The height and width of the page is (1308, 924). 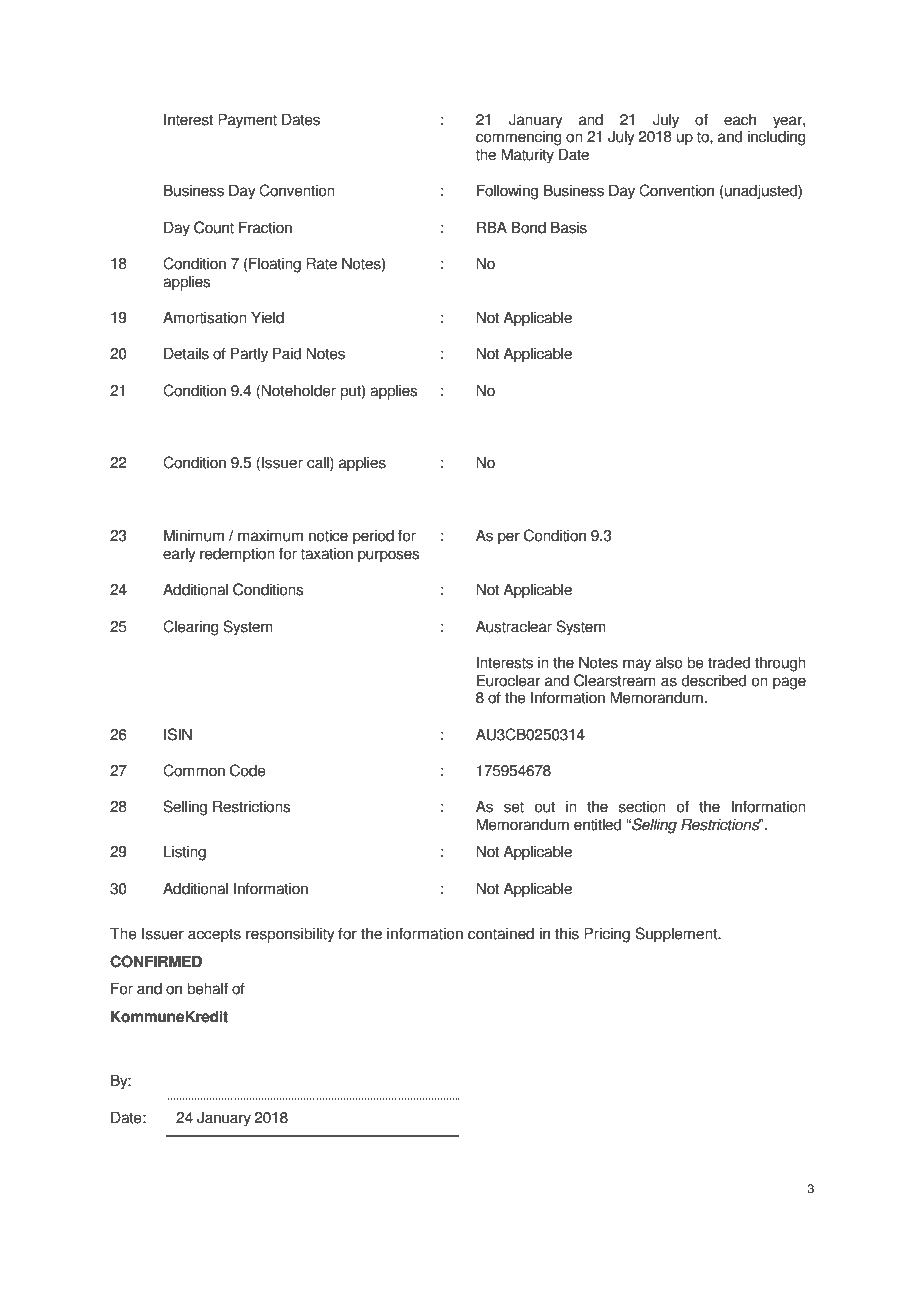 I want to click on each, so click(x=740, y=119).
